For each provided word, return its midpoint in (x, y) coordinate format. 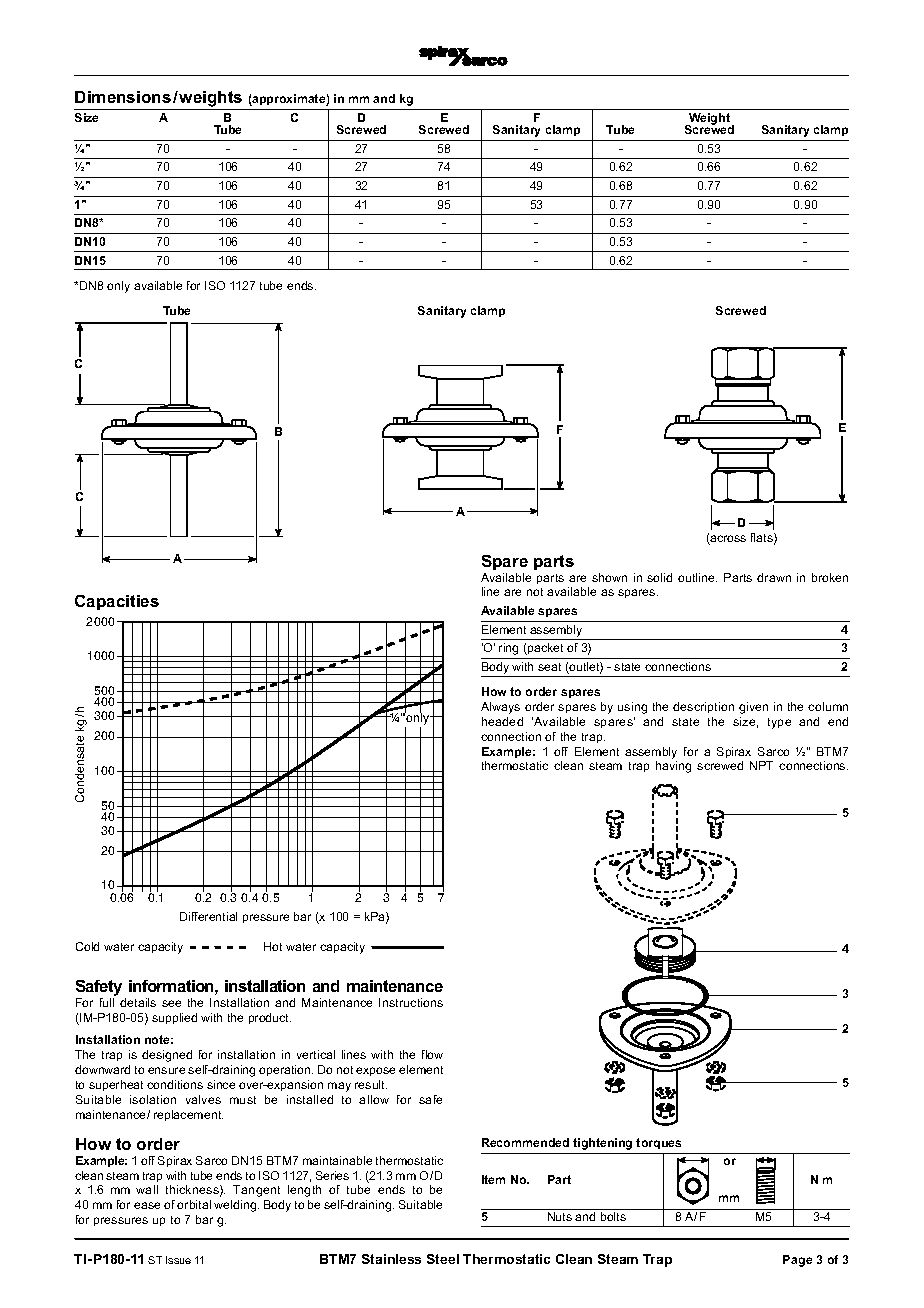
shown (609, 577)
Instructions (411, 1002)
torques (658, 1143)
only (118, 287)
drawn (774, 577)
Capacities (117, 602)
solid (659, 577)
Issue (178, 1260)
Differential (208, 916)
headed (502, 721)
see (171, 1003)
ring (508, 649)
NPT (761, 765)
